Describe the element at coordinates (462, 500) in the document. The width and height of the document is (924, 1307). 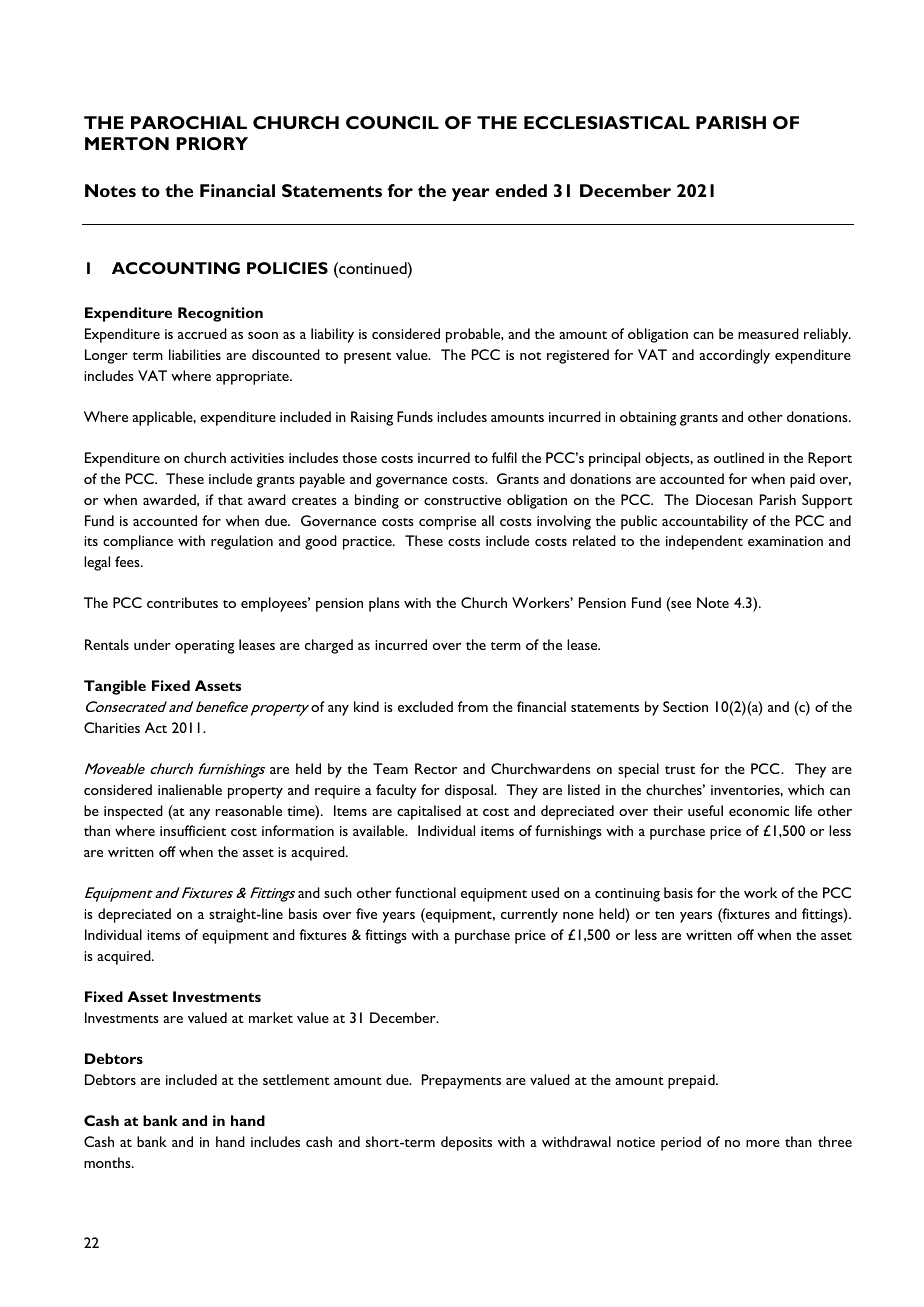
I see `constructive` at that location.
